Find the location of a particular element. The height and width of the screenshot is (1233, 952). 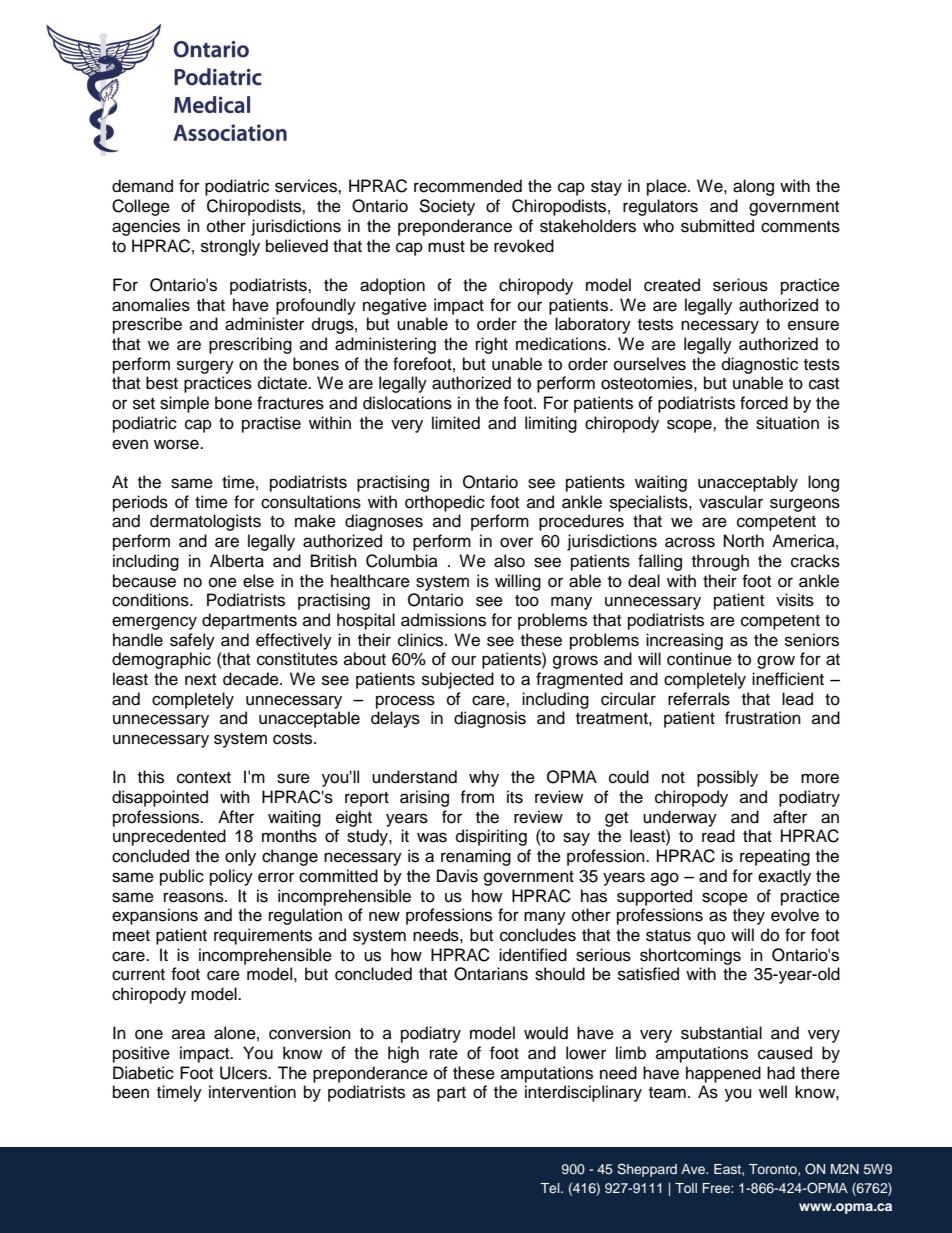

interdisciplinary is located at coordinates (583, 1093).
